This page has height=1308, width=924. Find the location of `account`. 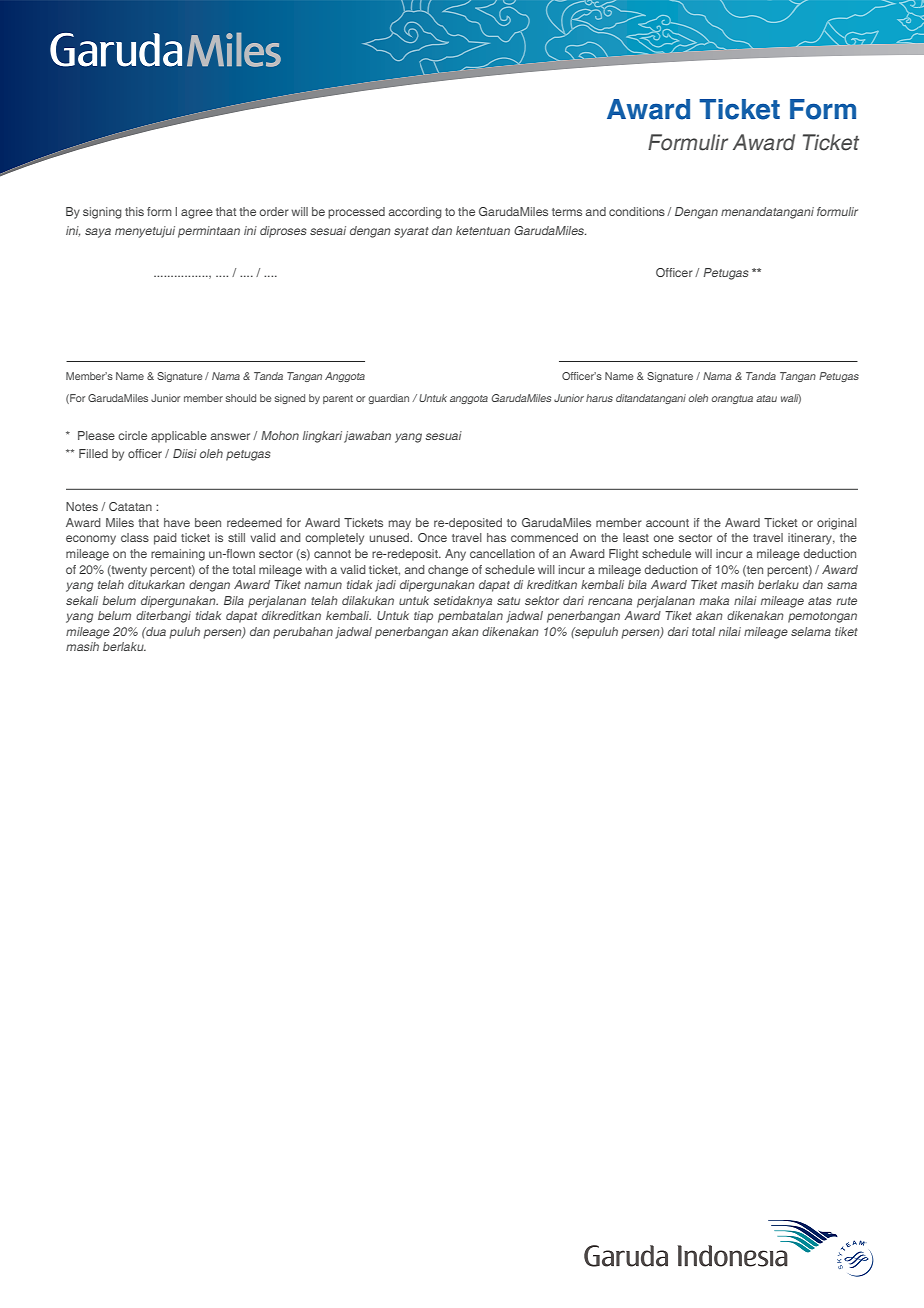

account is located at coordinates (667, 523).
